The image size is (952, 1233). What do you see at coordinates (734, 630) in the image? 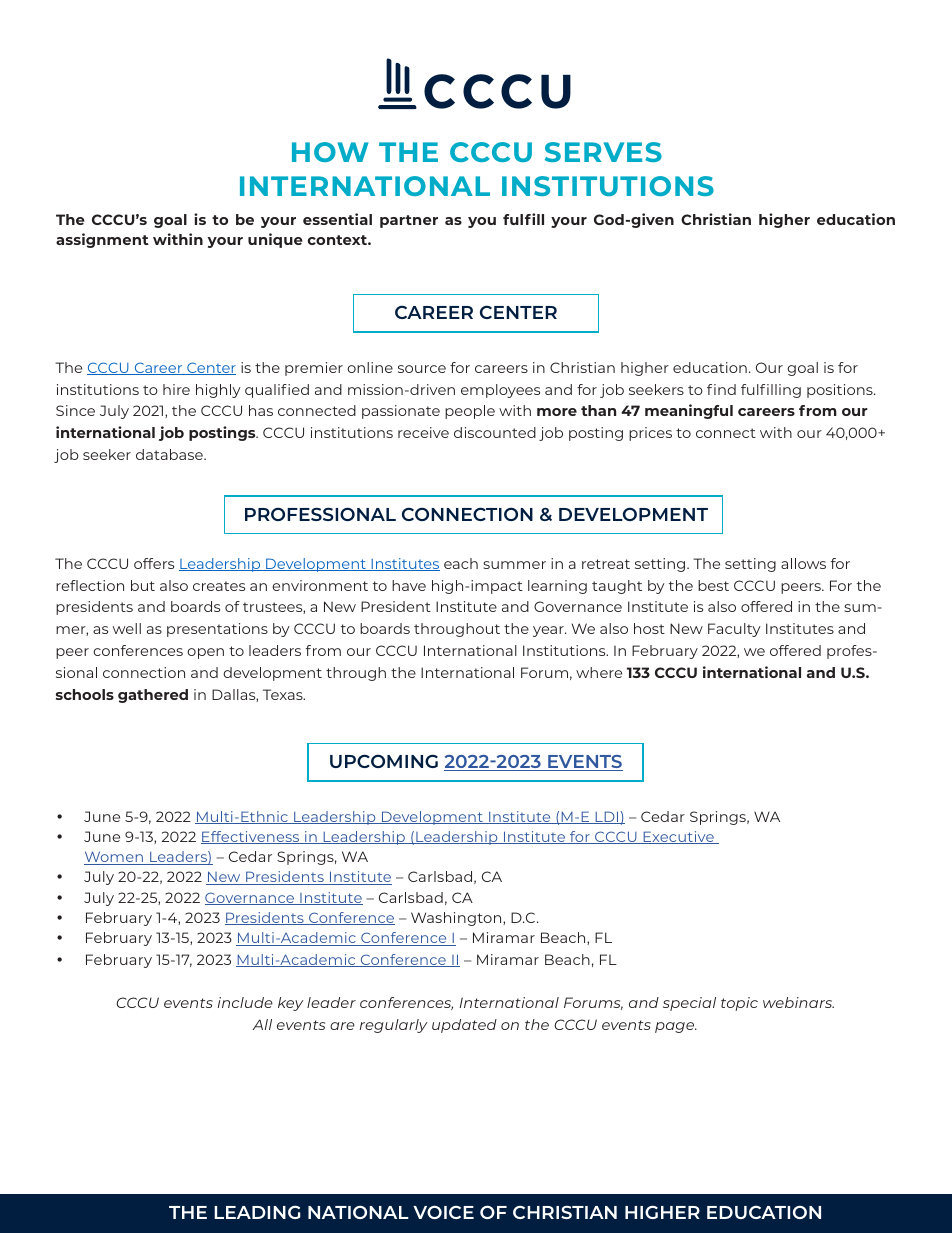
I see `Faculty` at bounding box center [734, 630].
